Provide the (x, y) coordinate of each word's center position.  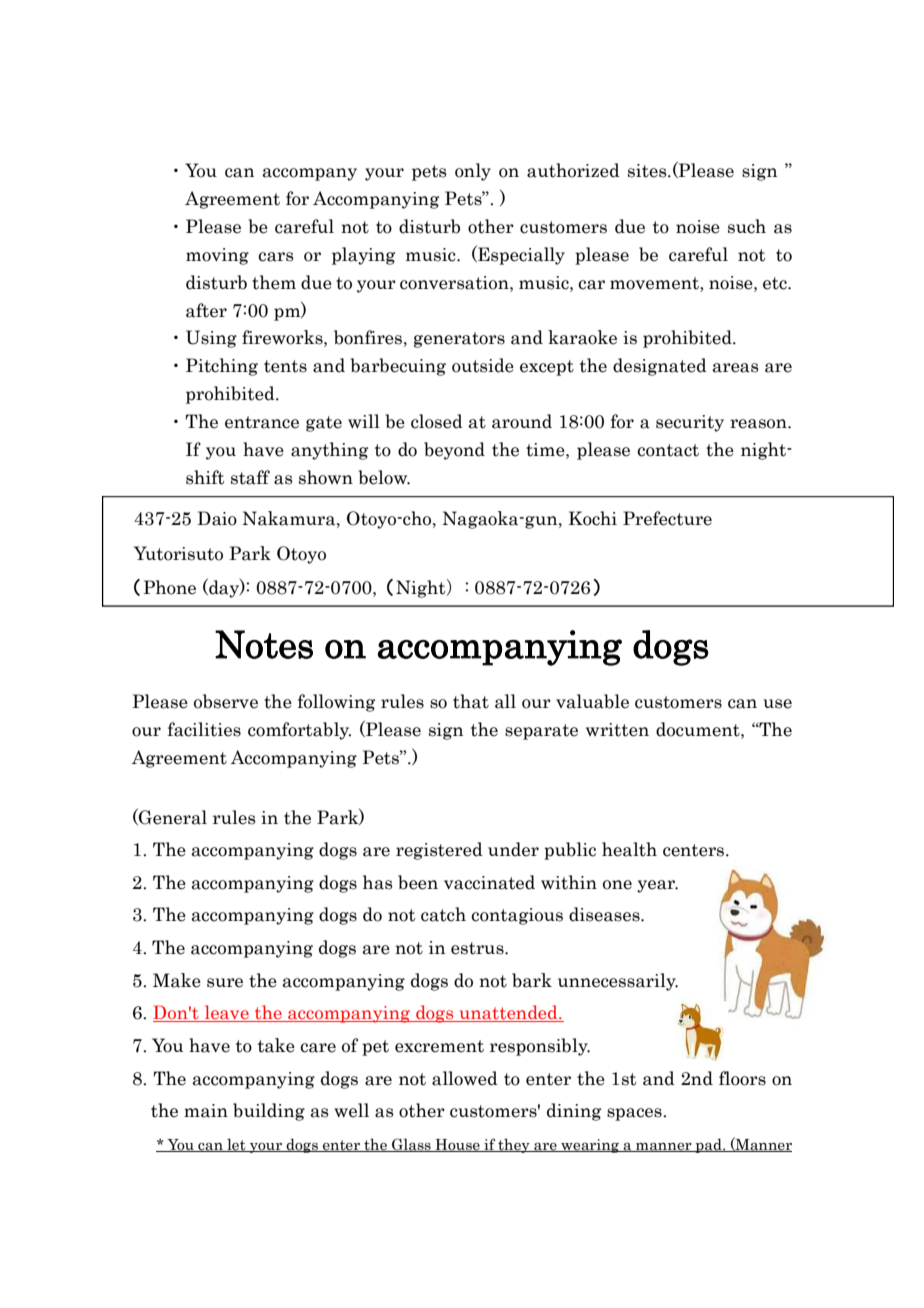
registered (439, 851)
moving (217, 256)
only (473, 172)
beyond (454, 451)
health (629, 849)
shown (326, 477)
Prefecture (667, 518)
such (747, 226)
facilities (204, 729)
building (269, 1112)
